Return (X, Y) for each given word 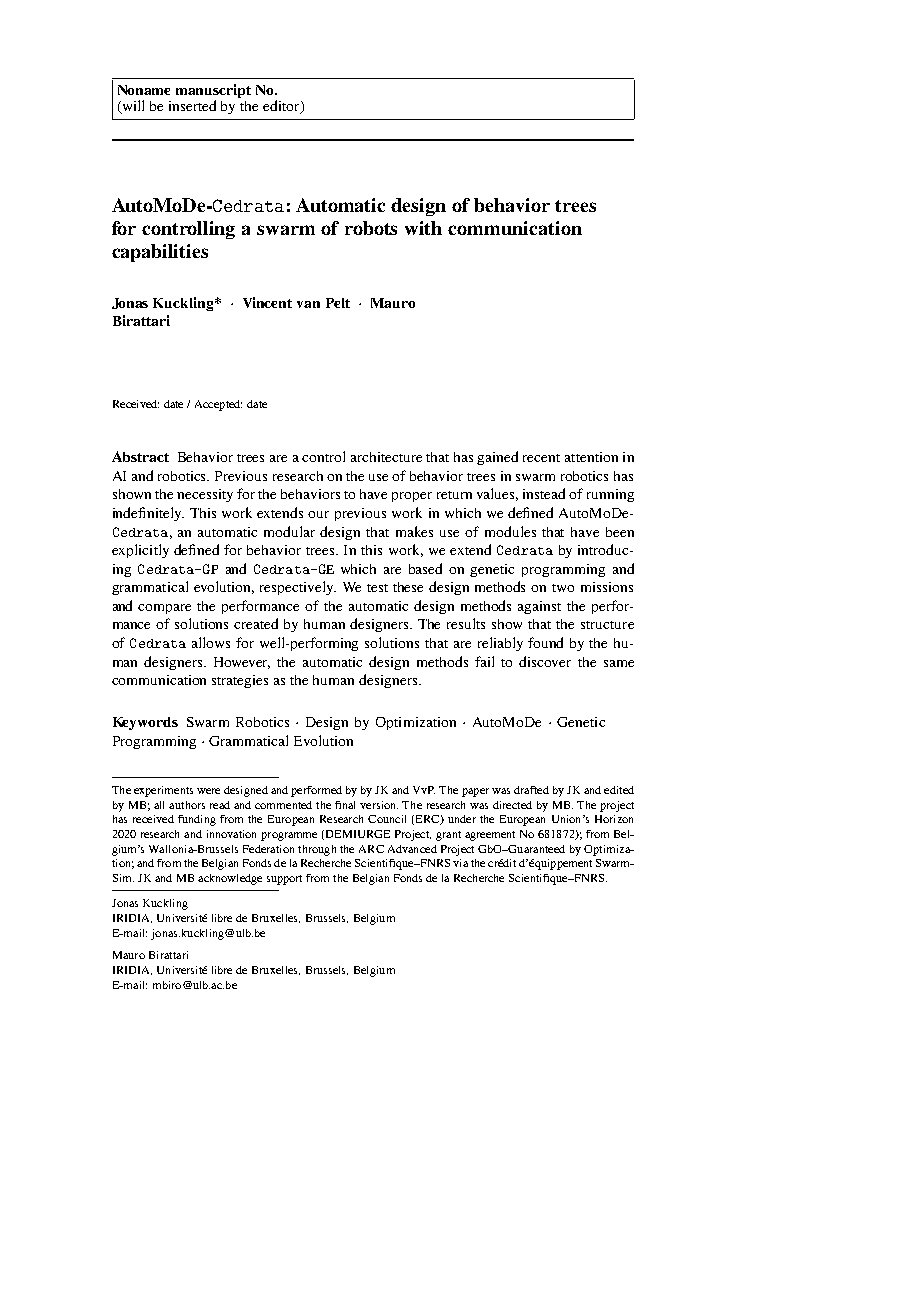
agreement (490, 836)
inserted (192, 105)
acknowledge (230, 879)
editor (282, 107)
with (423, 228)
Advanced (412, 849)
